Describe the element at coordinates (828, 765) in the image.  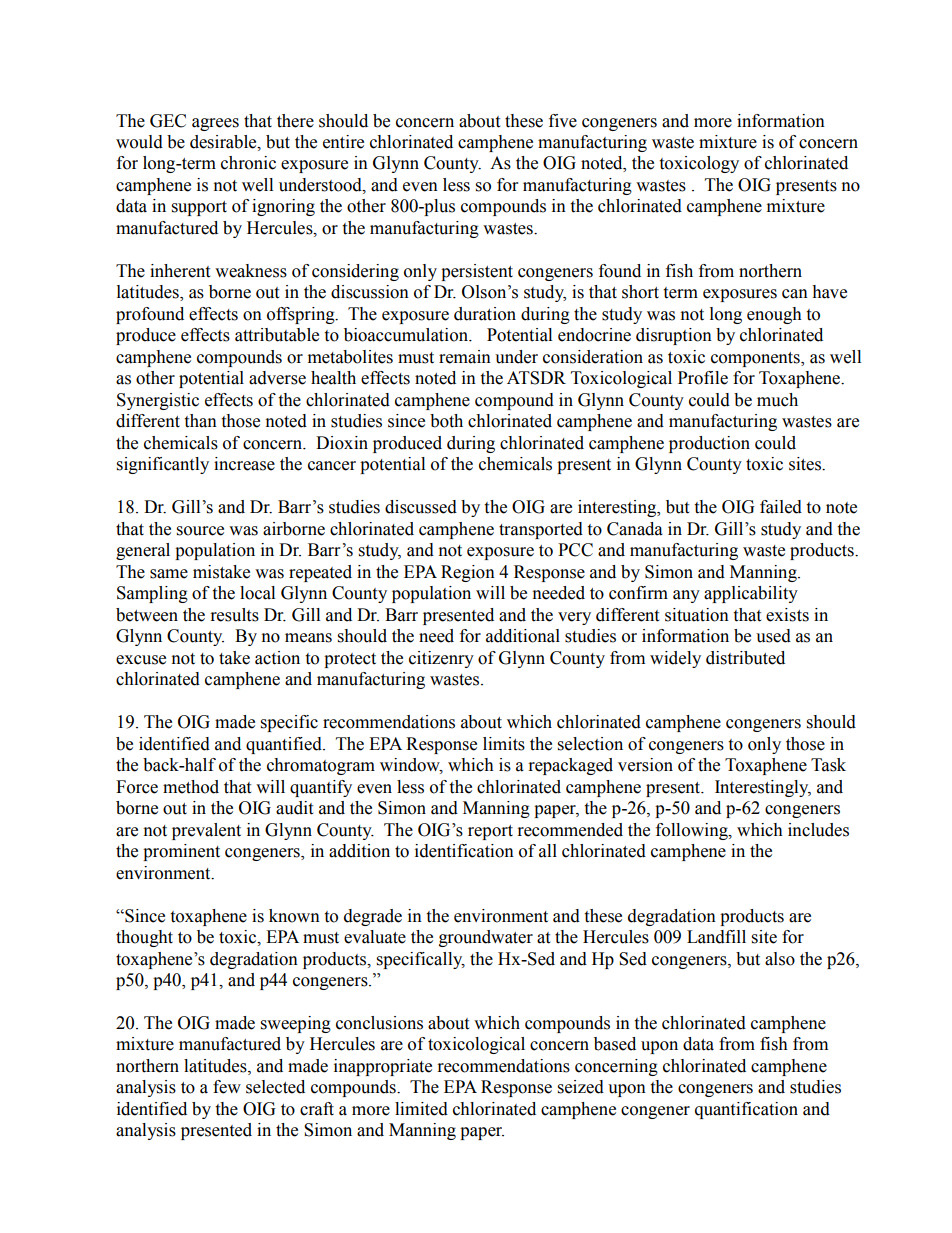
I see `Task` at that location.
